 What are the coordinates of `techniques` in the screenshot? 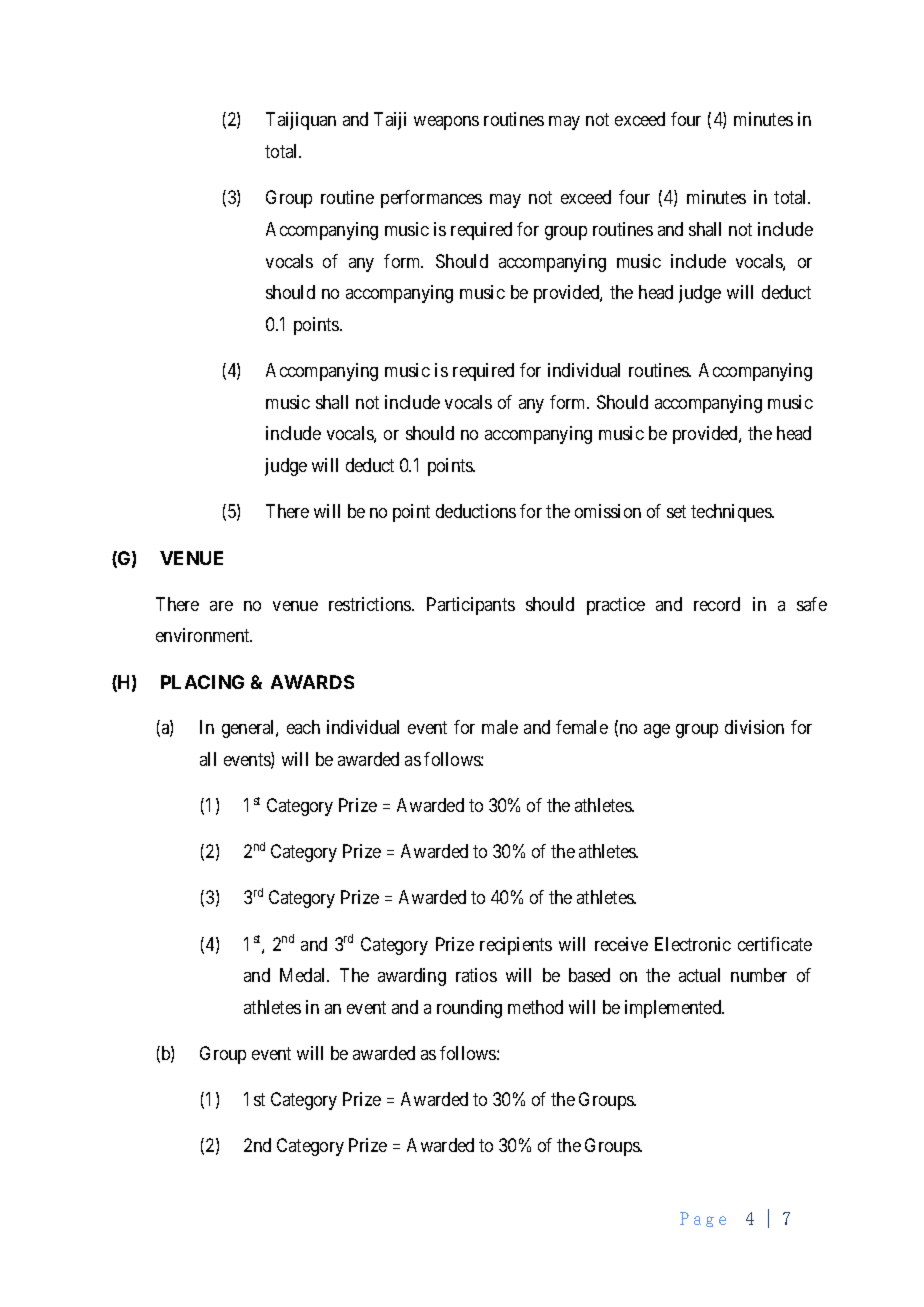 It's located at (732, 513).
